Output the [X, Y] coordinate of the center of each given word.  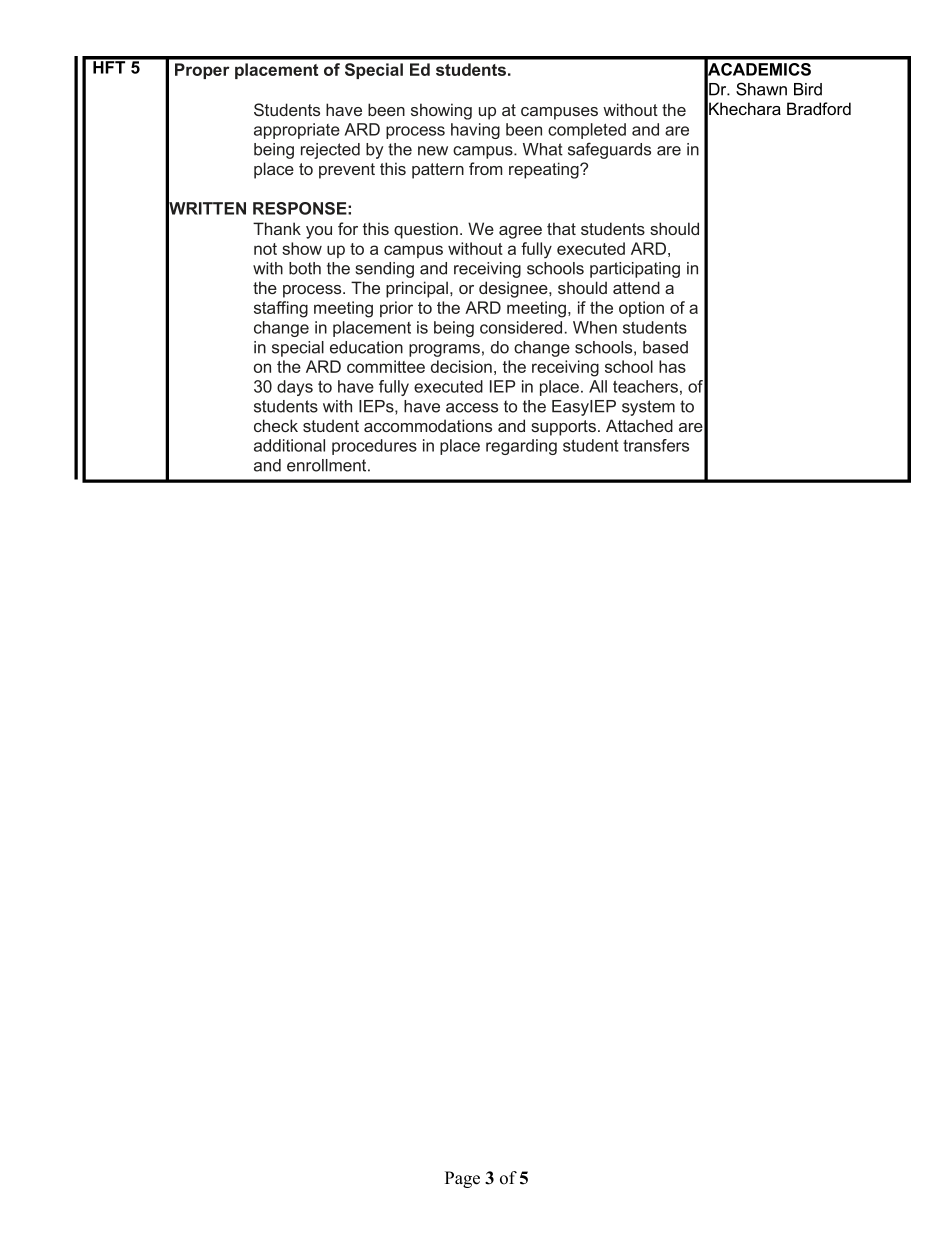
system [648, 408]
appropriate [297, 131]
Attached [639, 425]
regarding [521, 447]
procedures [374, 447]
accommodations [428, 425]
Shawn [761, 89]
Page [462, 1179]
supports [563, 428]
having [475, 131]
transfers [656, 445]
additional [289, 445]
